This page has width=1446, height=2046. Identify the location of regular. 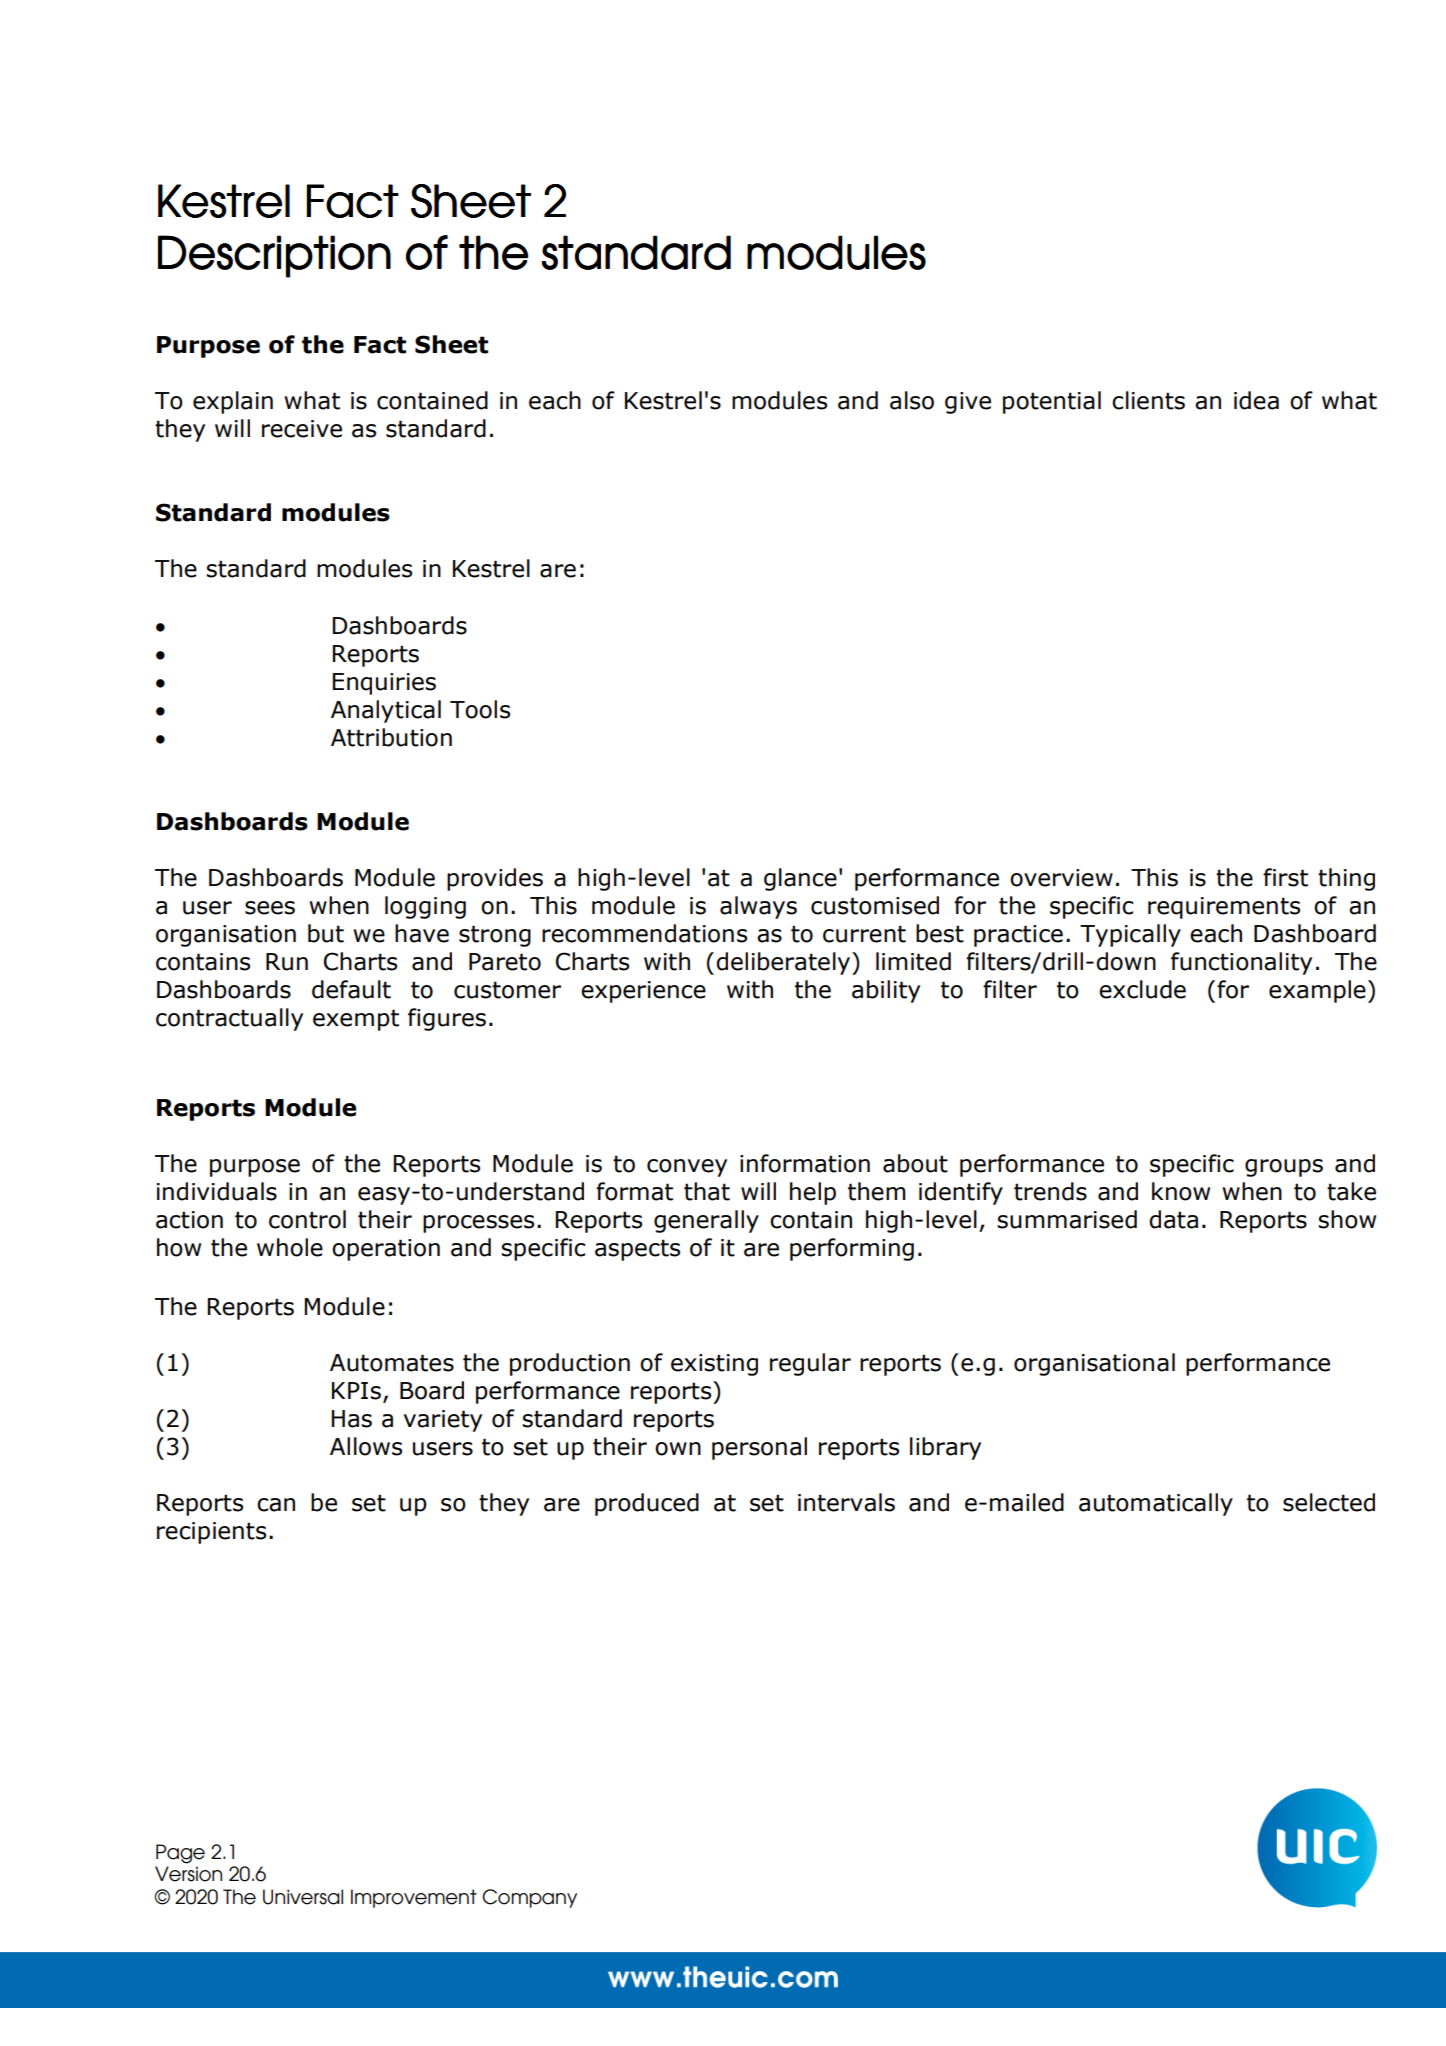
(810, 1364).
